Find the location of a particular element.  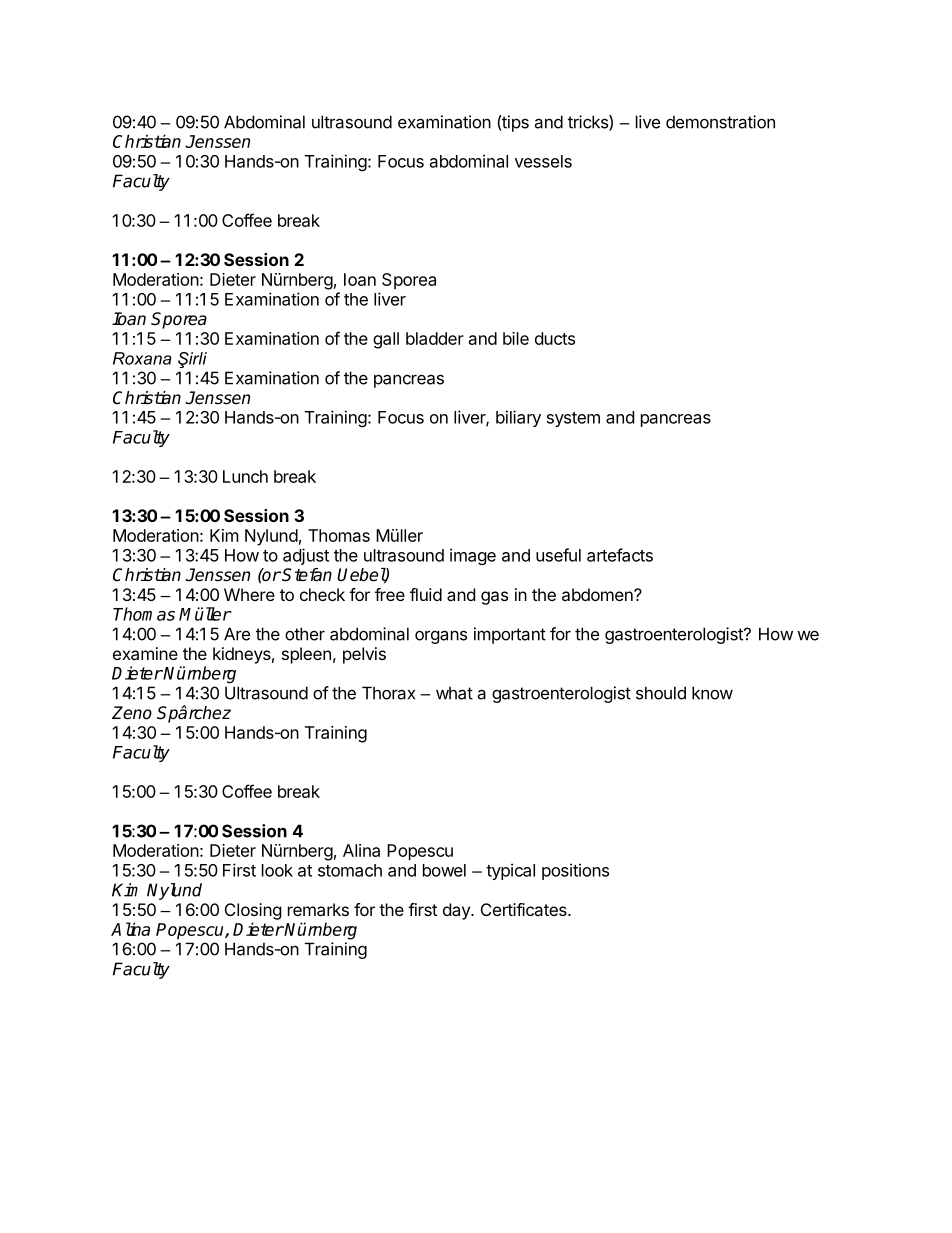

what is located at coordinates (454, 693).
